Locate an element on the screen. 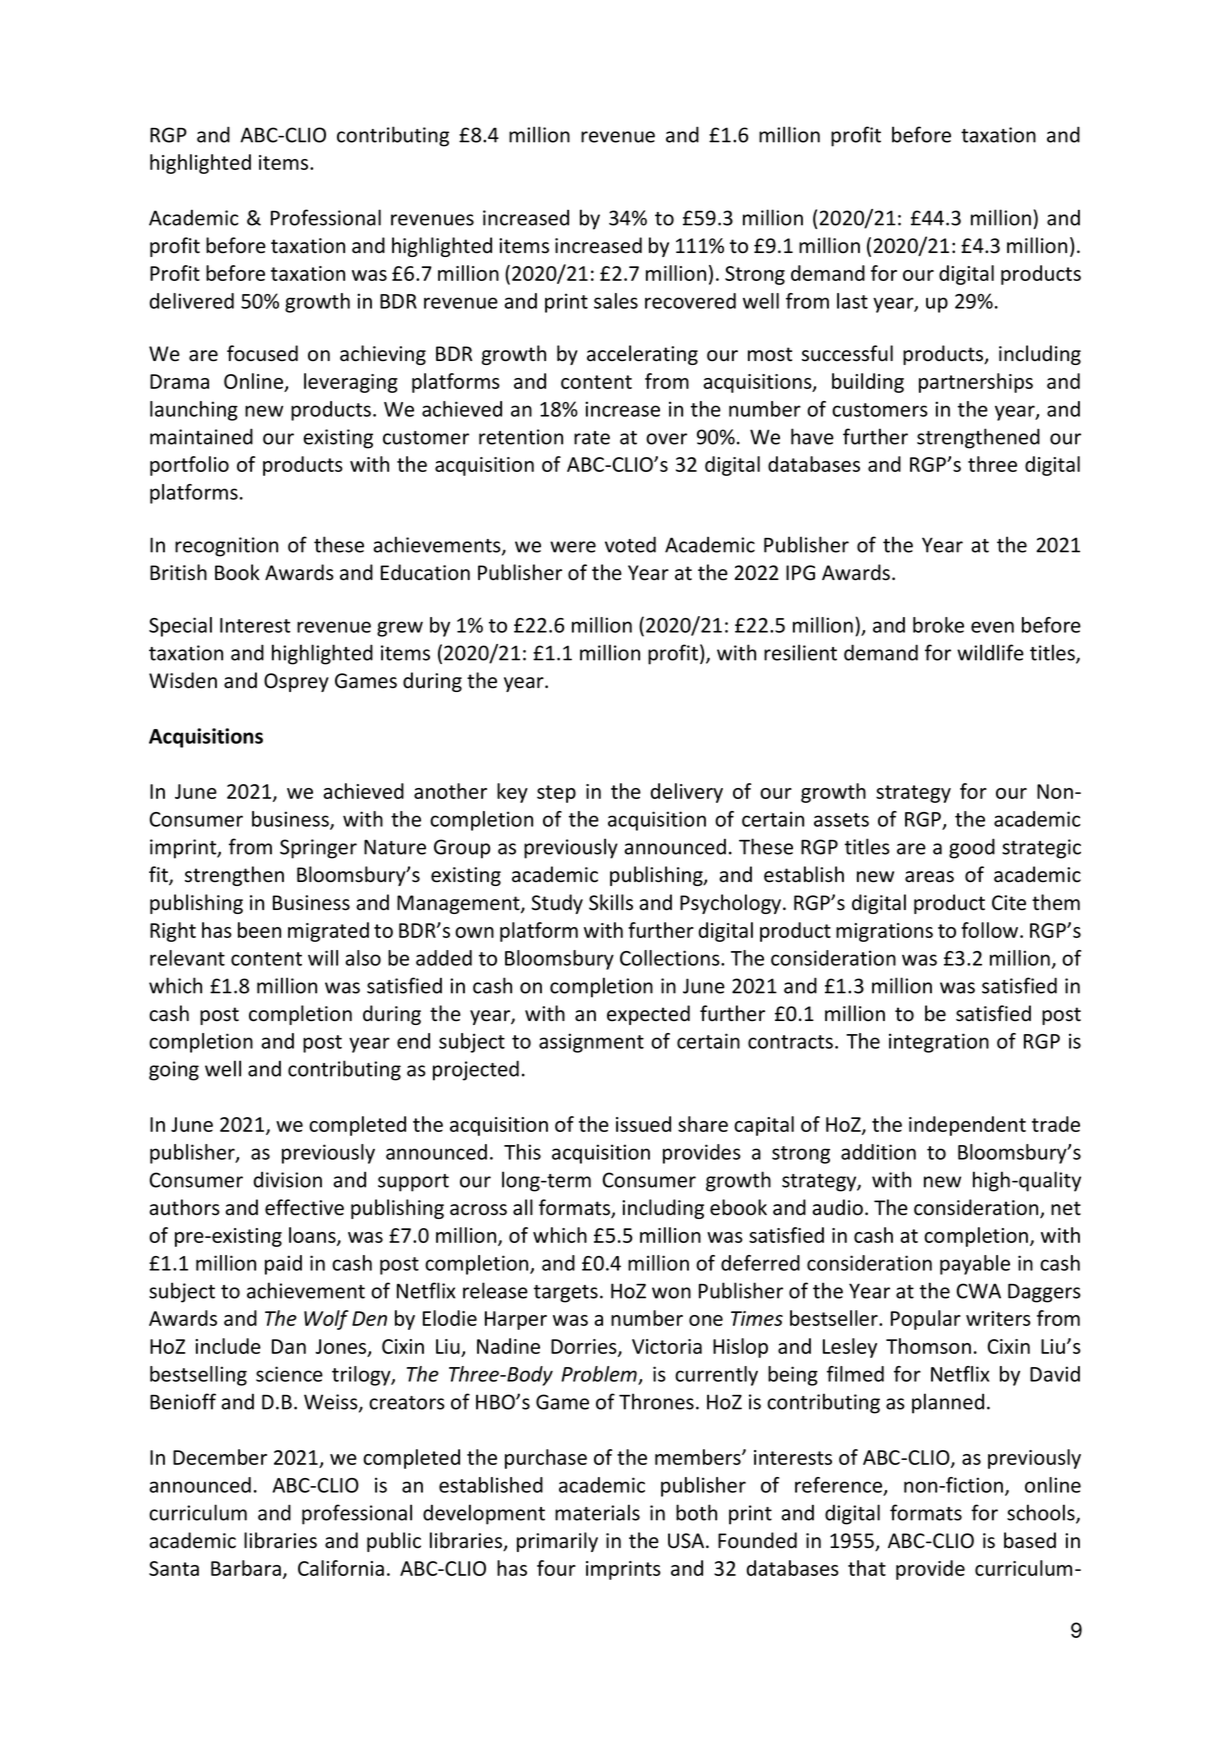 The width and height of the screenshot is (1230, 1739). Osprey is located at coordinates (296, 682).
